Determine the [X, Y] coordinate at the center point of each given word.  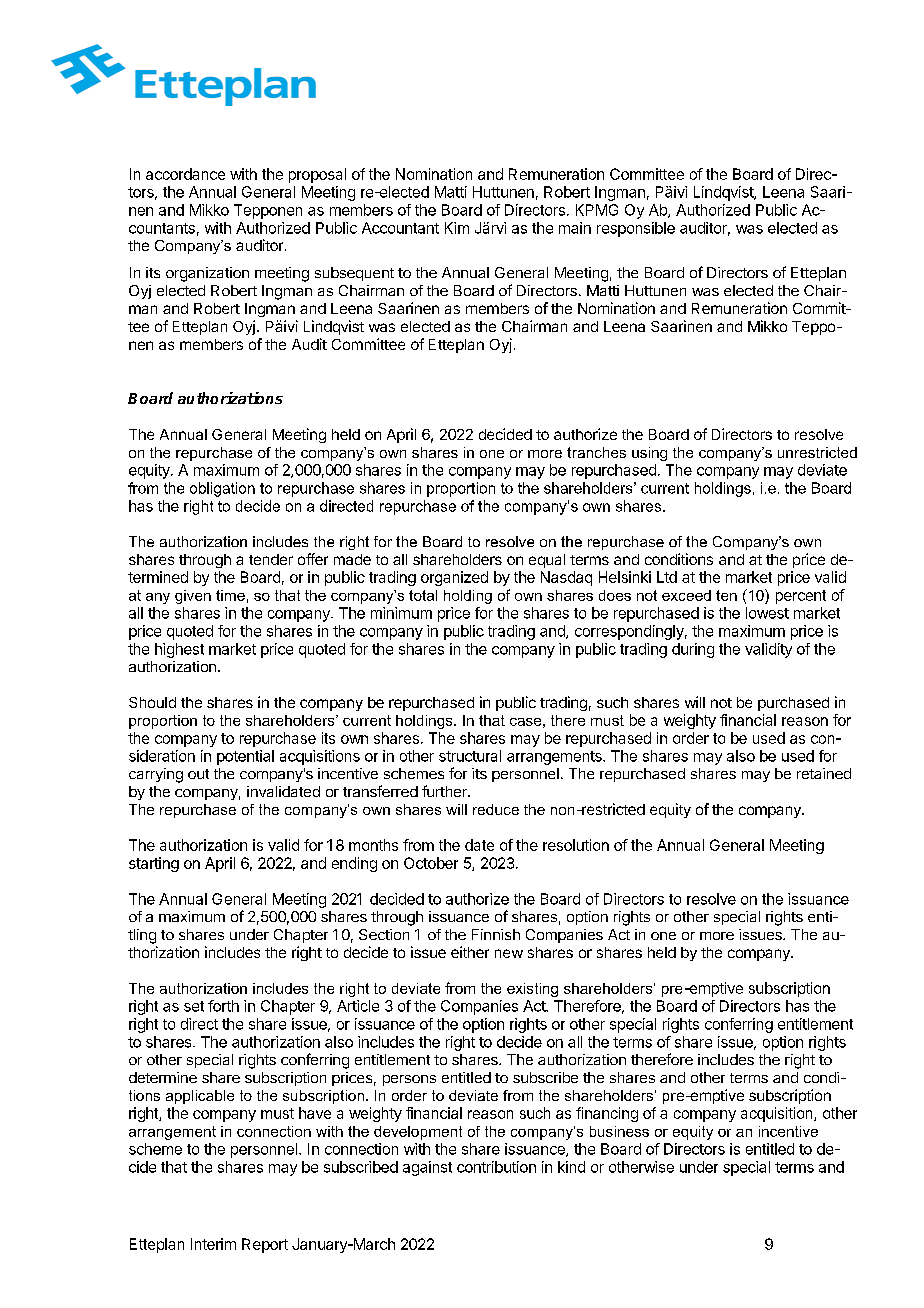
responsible [636, 229]
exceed [686, 595]
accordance [185, 174]
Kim [457, 228]
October [431, 863]
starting [154, 864]
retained [824, 773]
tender [271, 559]
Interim [213, 1244]
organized [454, 578]
